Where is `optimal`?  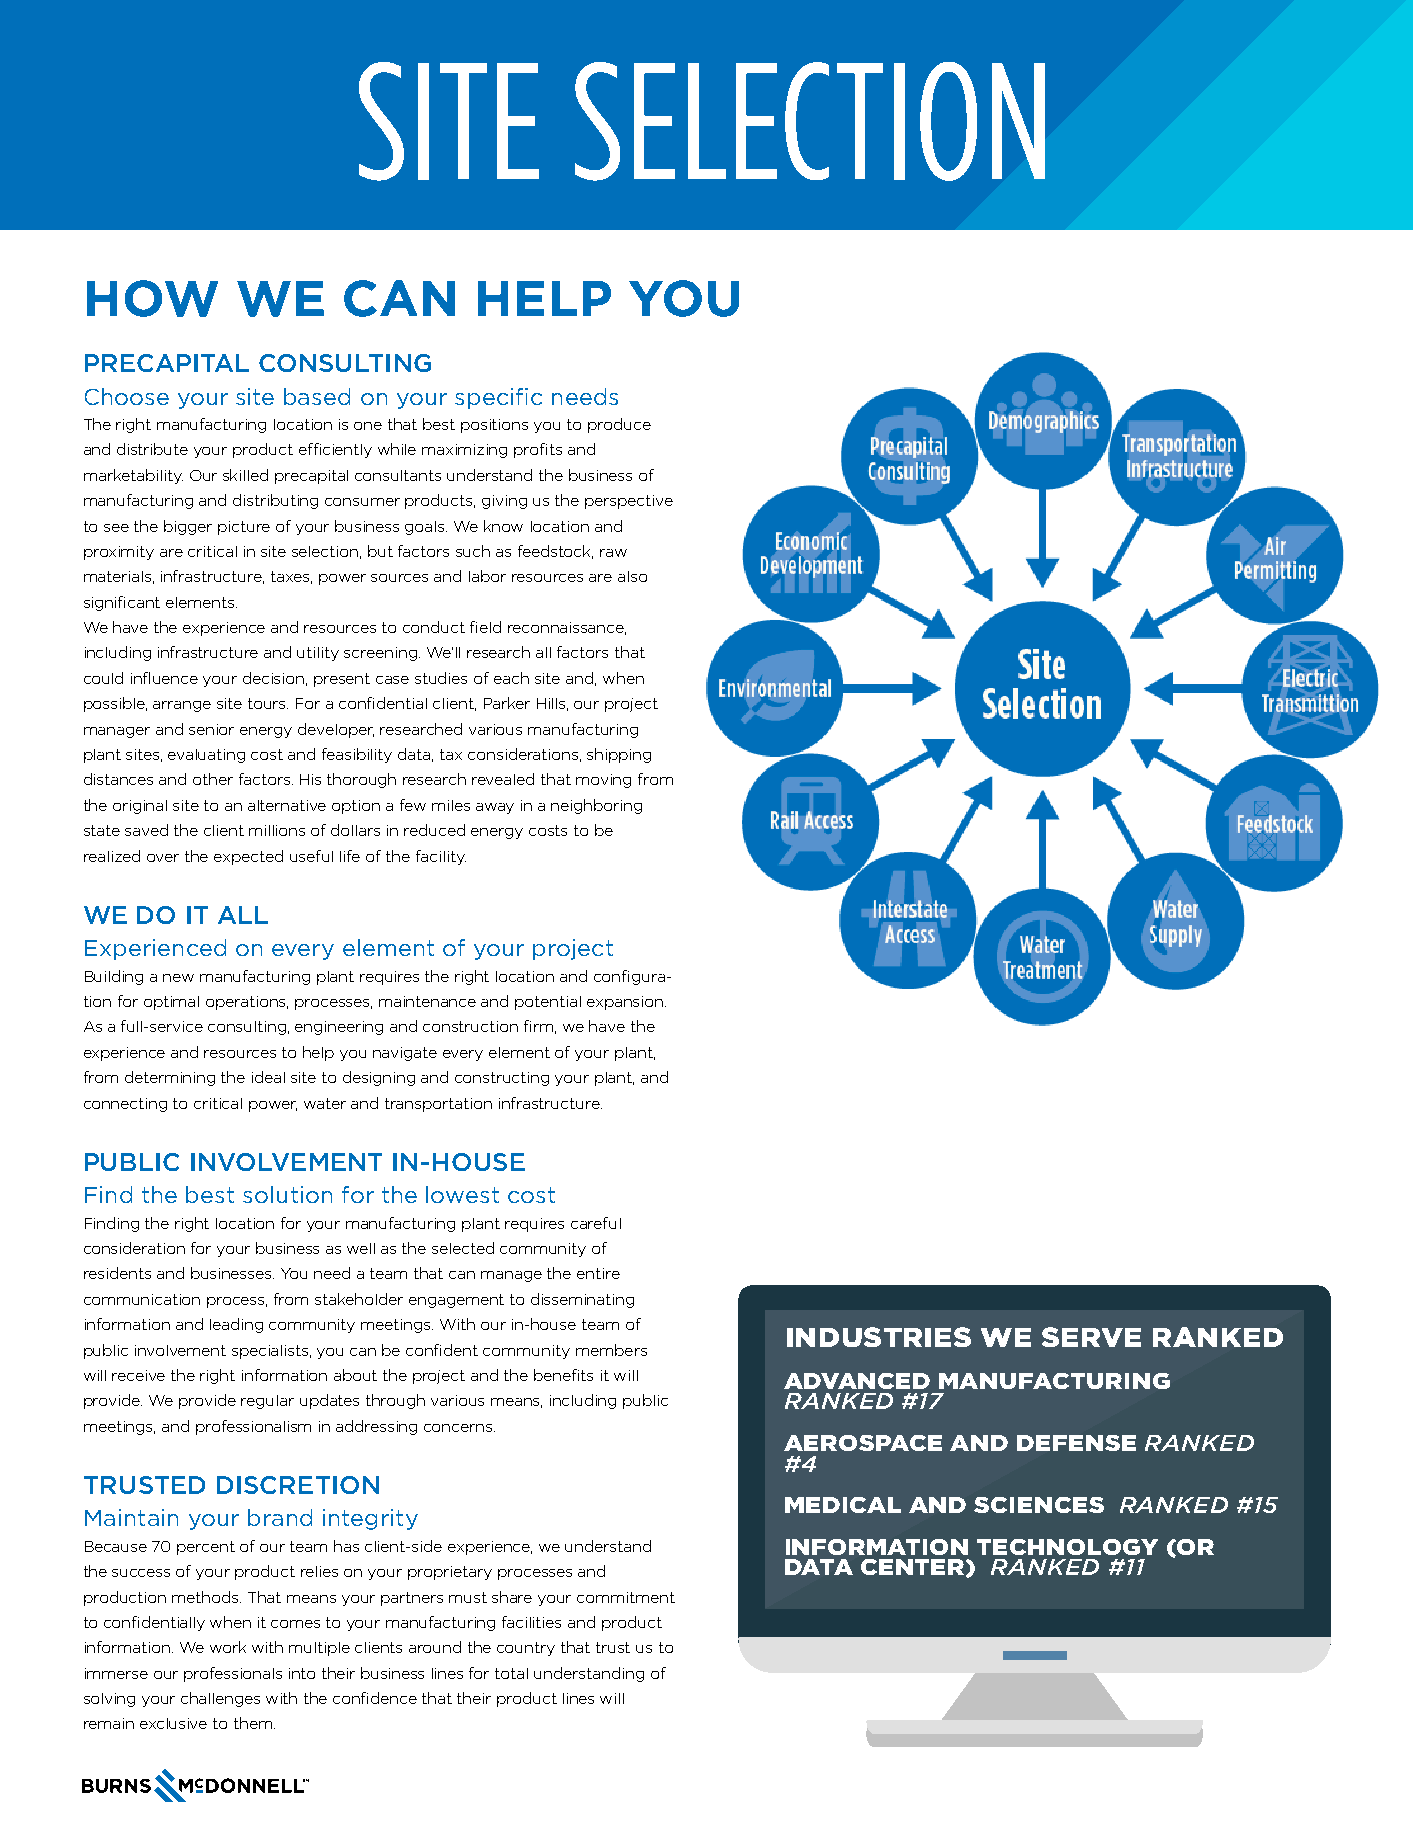
optimal is located at coordinates (171, 1003).
